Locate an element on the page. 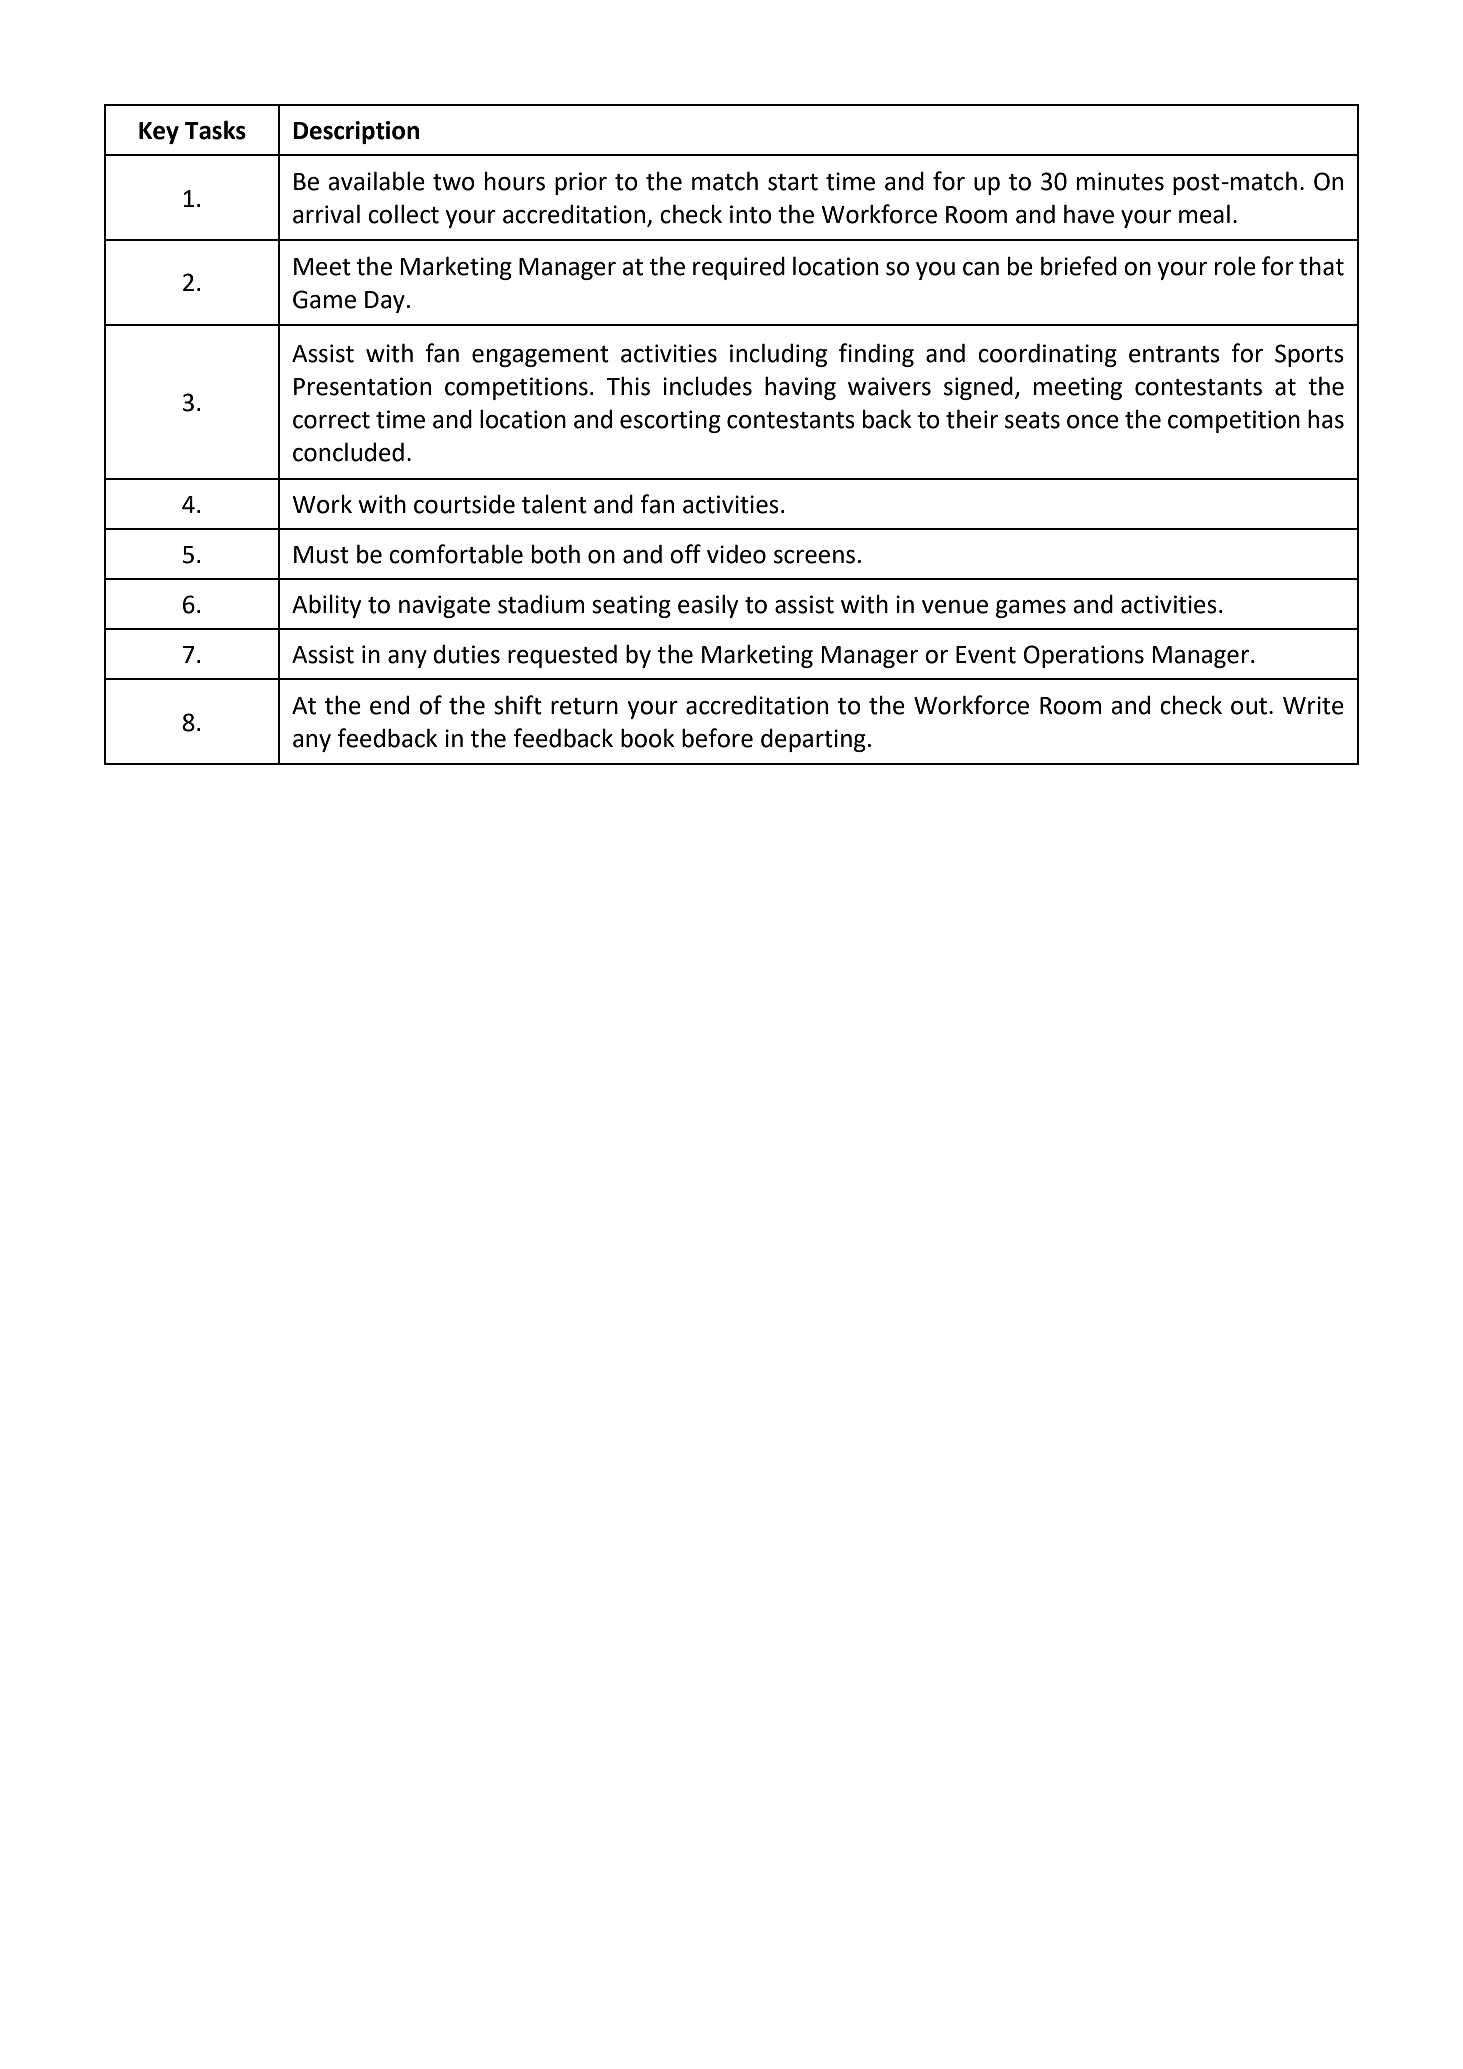 This page has width=1463, height=2069. Description is located at coordinates (356, 132).
